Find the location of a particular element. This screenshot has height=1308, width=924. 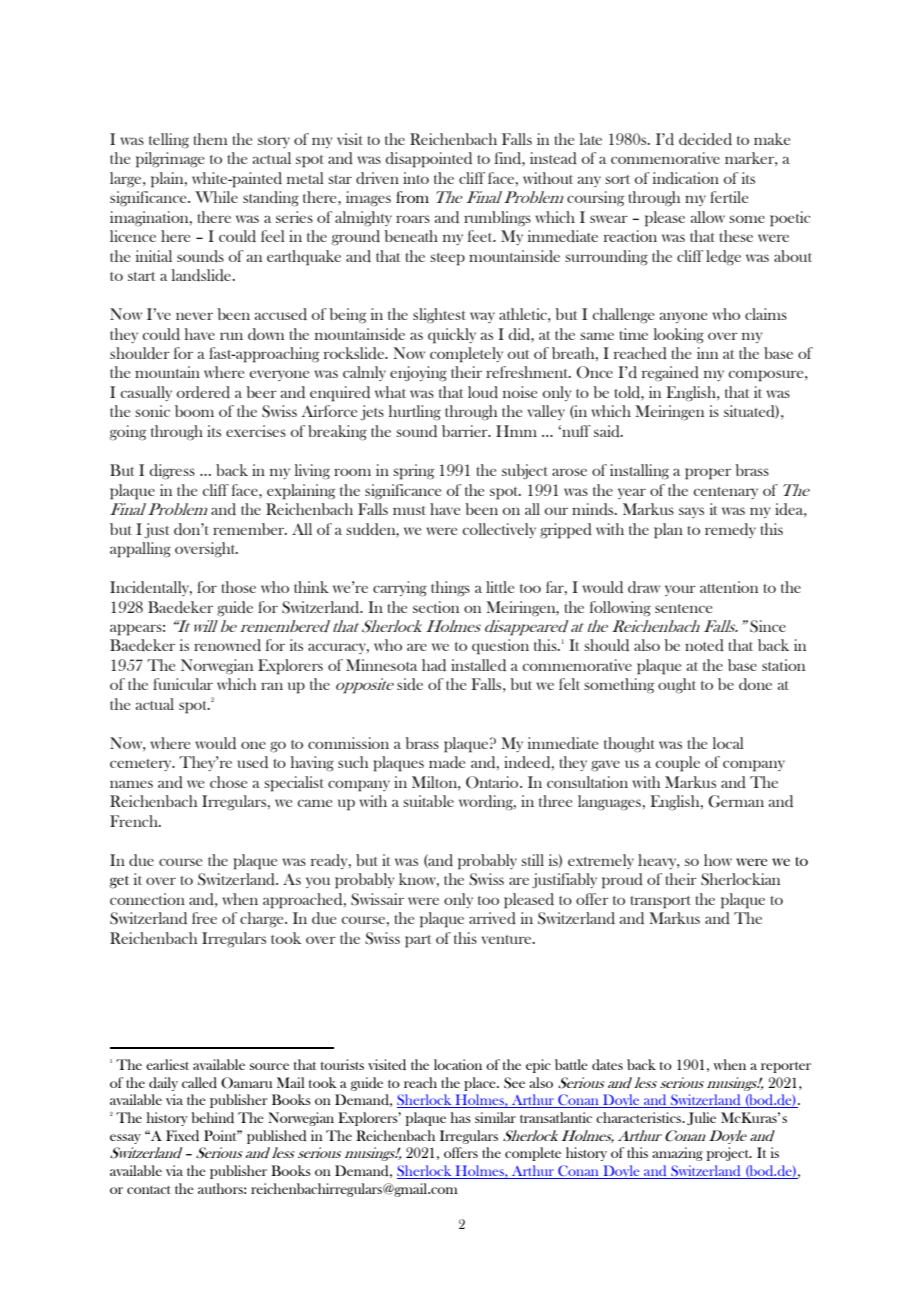

must is located at coordinates (409, 510).
